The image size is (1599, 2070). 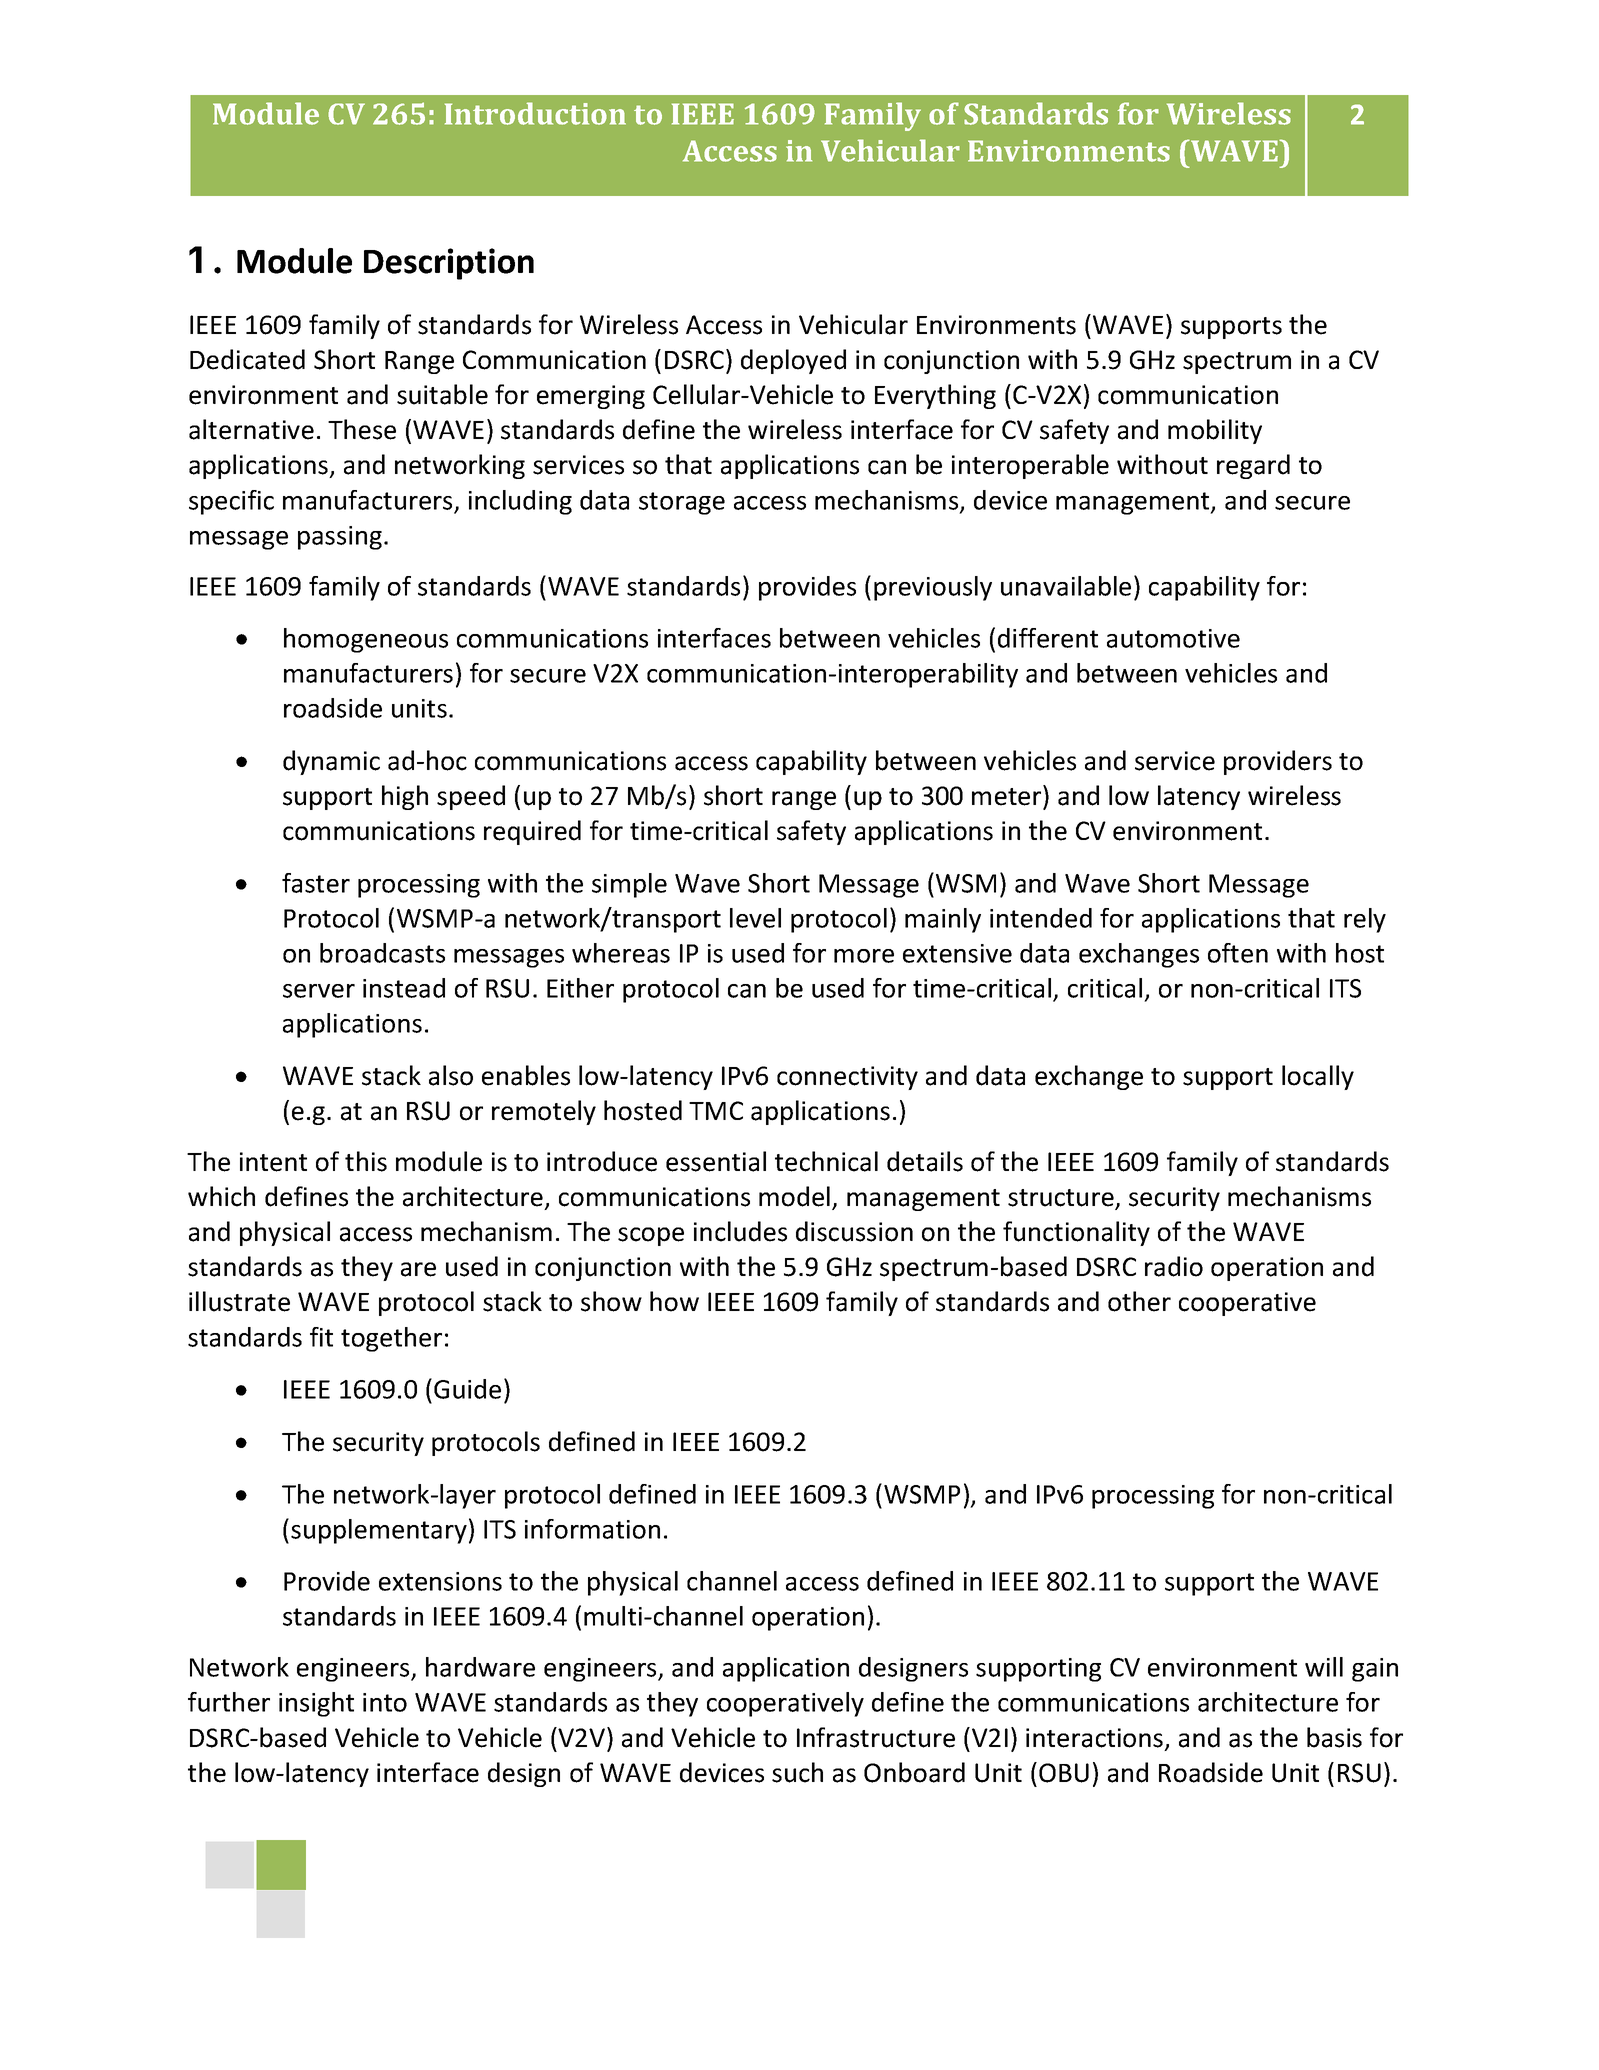 What do you see at coordinates (449, 264) in the image?
I see `Description` at bounding box center [449, 264].
